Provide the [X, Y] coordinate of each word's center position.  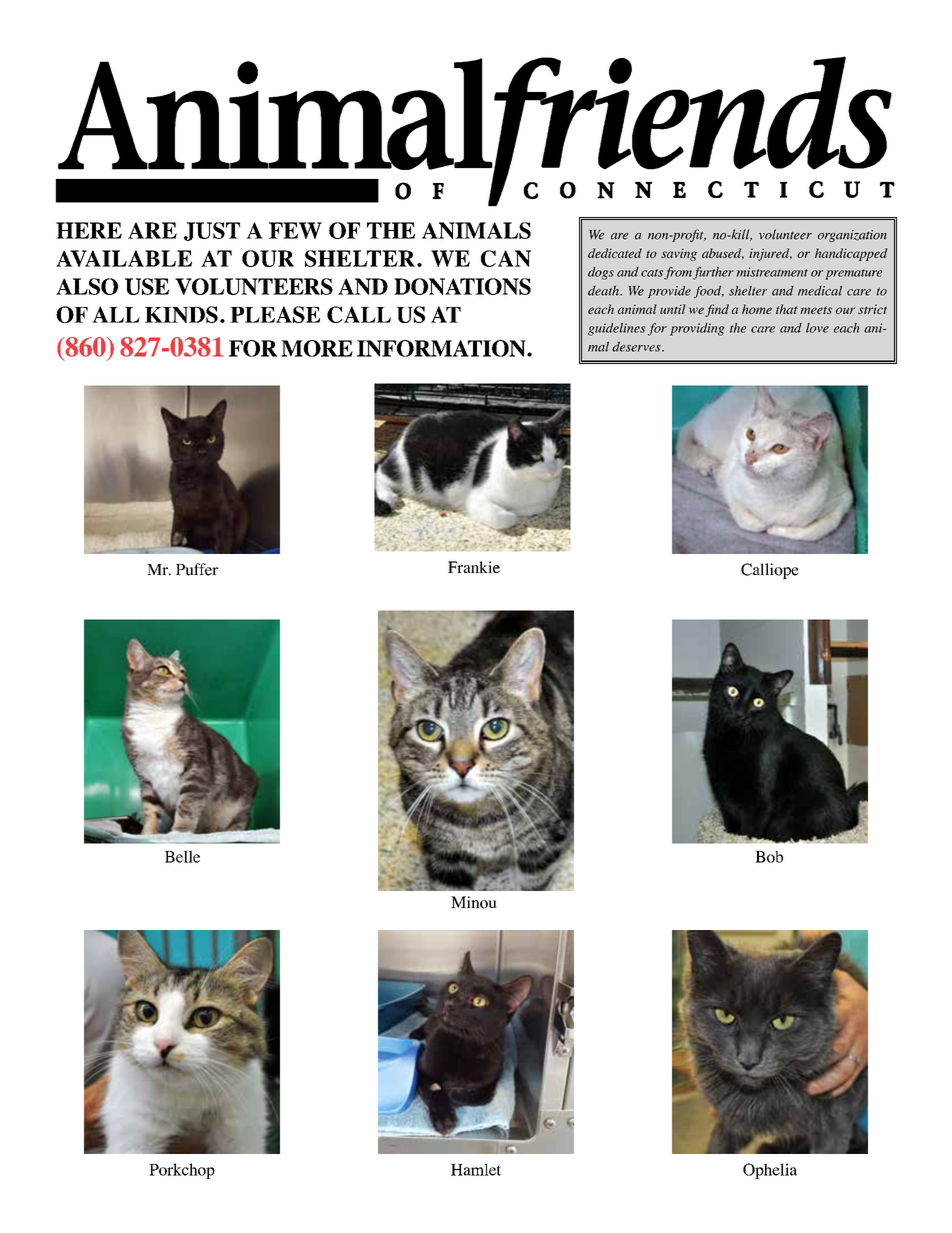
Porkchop [182, 1171]
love [817, 328]
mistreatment [772, 272]
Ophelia [770, 1171]
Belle [182, 856]
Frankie [474, 567]
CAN [506, 258]
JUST [212, 231]
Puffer [197, 569]
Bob [769, 857]
